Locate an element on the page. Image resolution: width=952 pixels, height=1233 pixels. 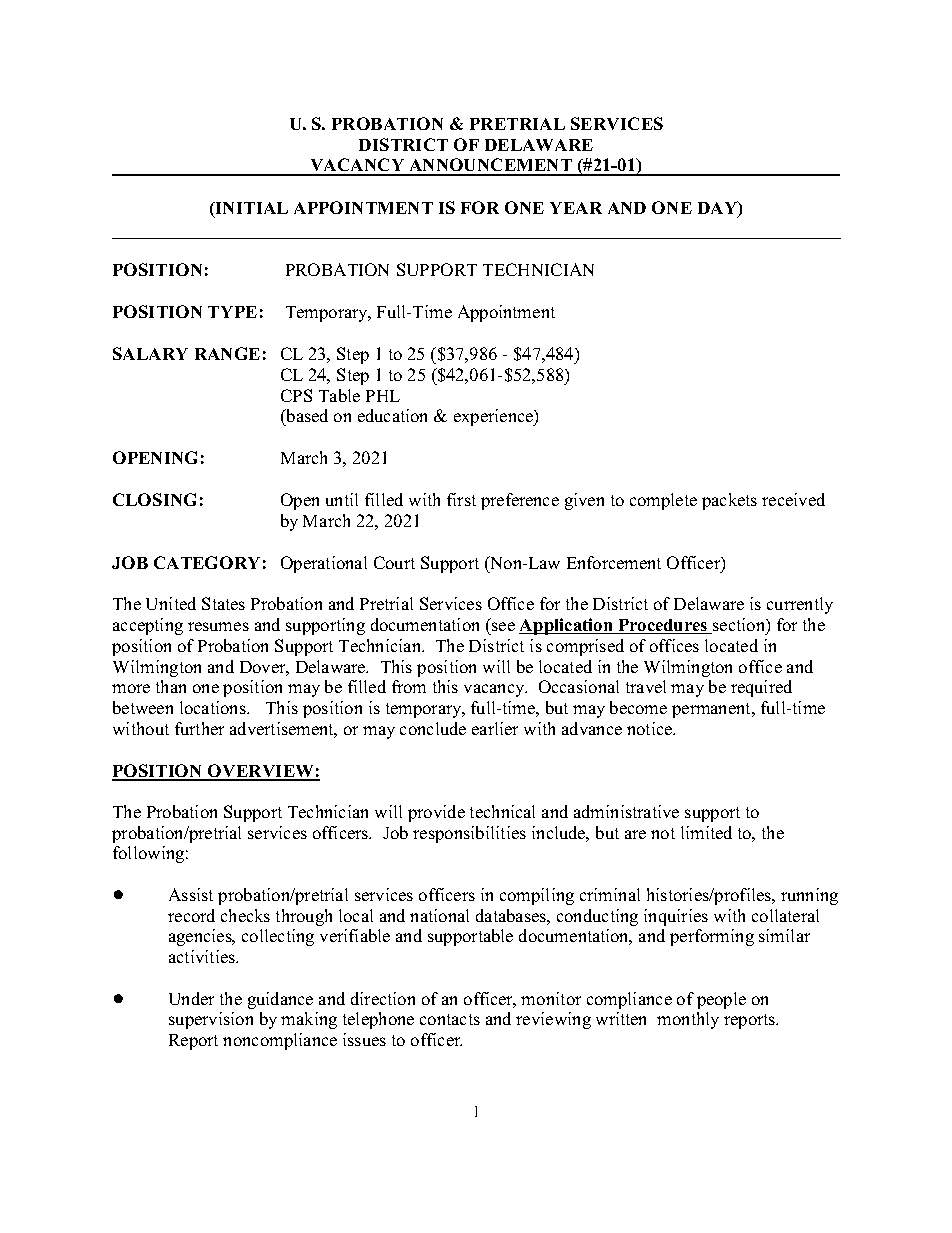
YEAR is located at coordinates (576, 208).
